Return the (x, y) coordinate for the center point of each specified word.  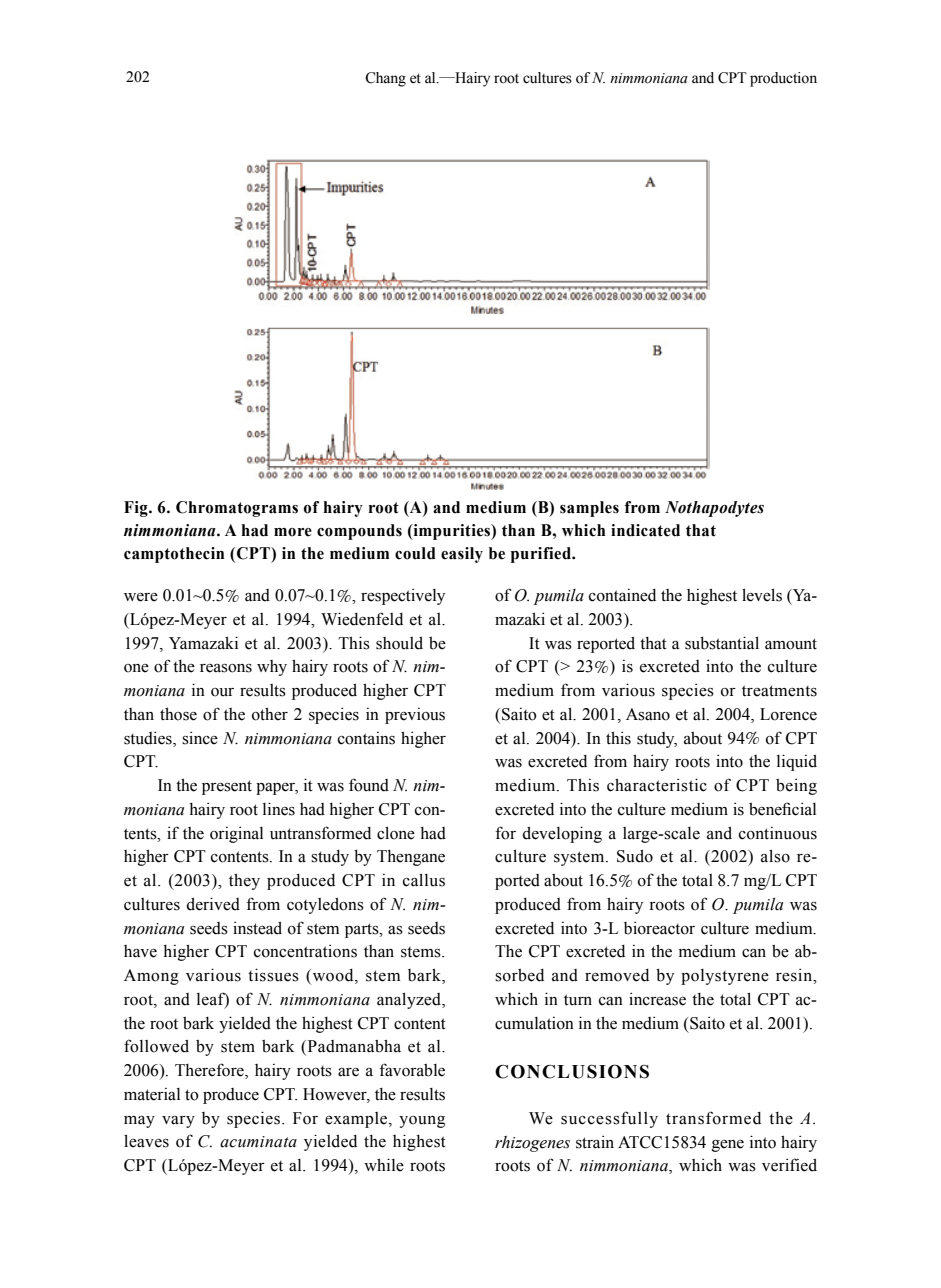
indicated (645, 530)
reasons (226, 668)
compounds (359, 532)
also (775, 856)
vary (178, 1122)
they (244, 881)
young (422, 1122)
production (783, 79)
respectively (403, 597)
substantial (722, 643)
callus (424, 880)
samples (589, 509)
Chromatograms (237, 509)
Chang (385, 79)
